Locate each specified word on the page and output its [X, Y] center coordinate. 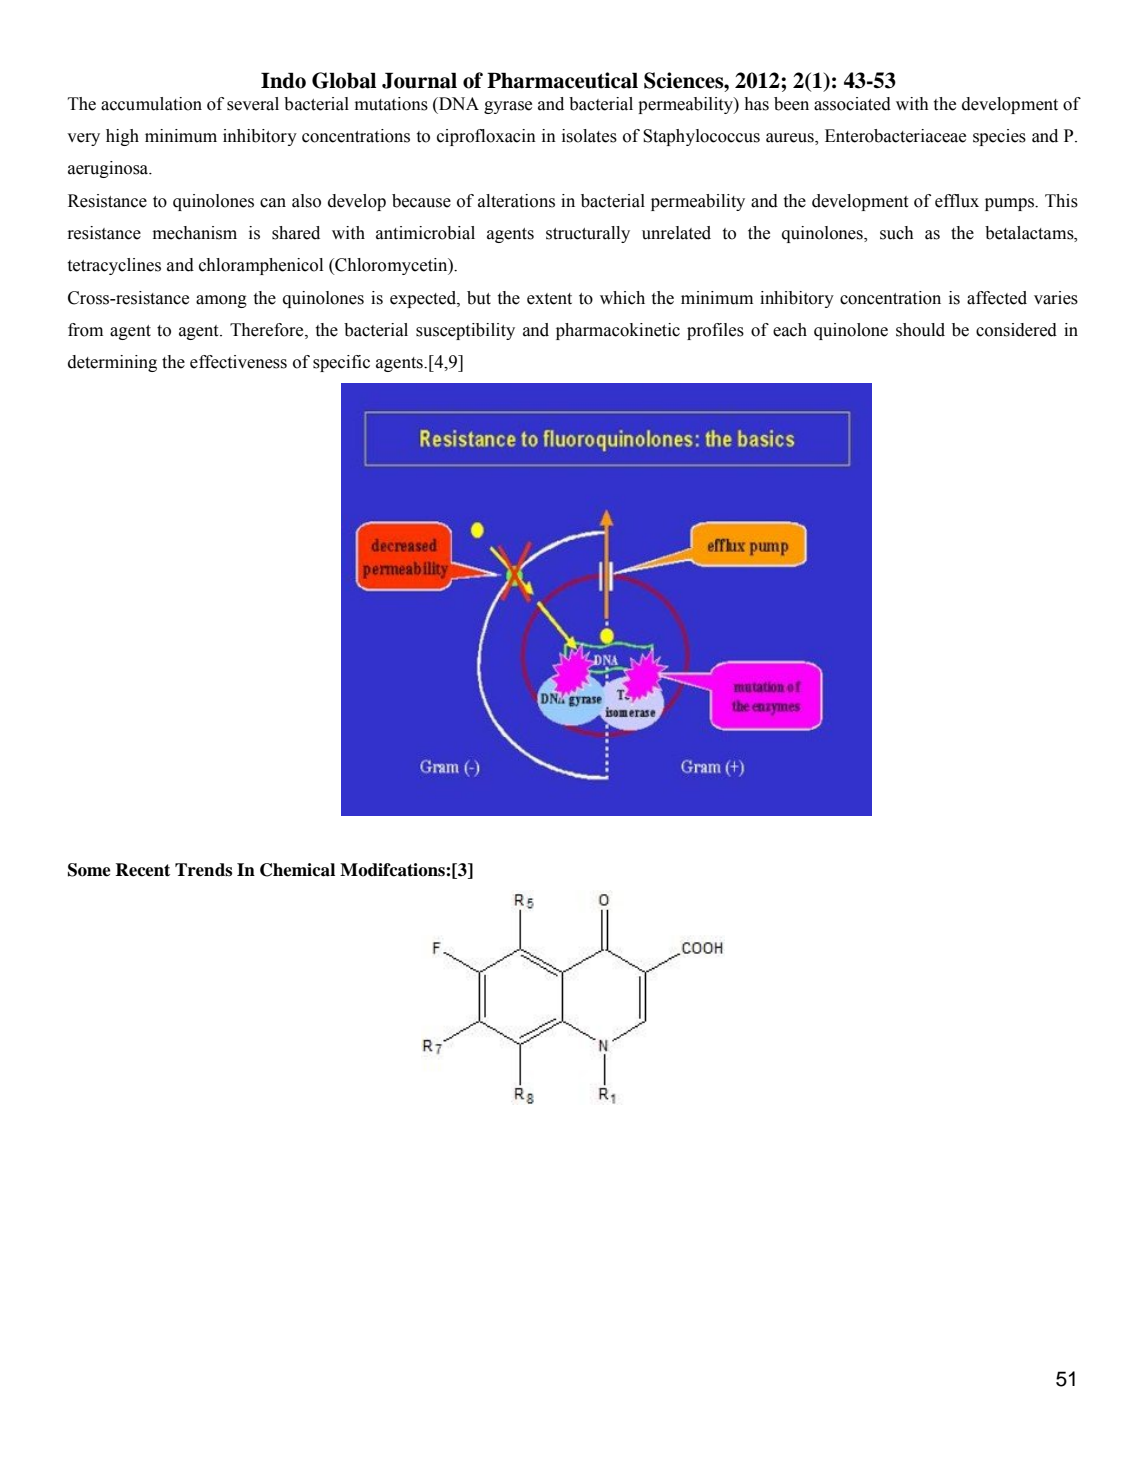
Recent [142, 870]
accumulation [151, 104]
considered [1016, 330]
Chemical [297, 870]
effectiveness [238, 362]
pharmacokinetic [618, 331]
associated [852, 104]
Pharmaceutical [562, 80]
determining [112, 363]
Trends [203, 870]
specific [341, 363]
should [920, 330]
